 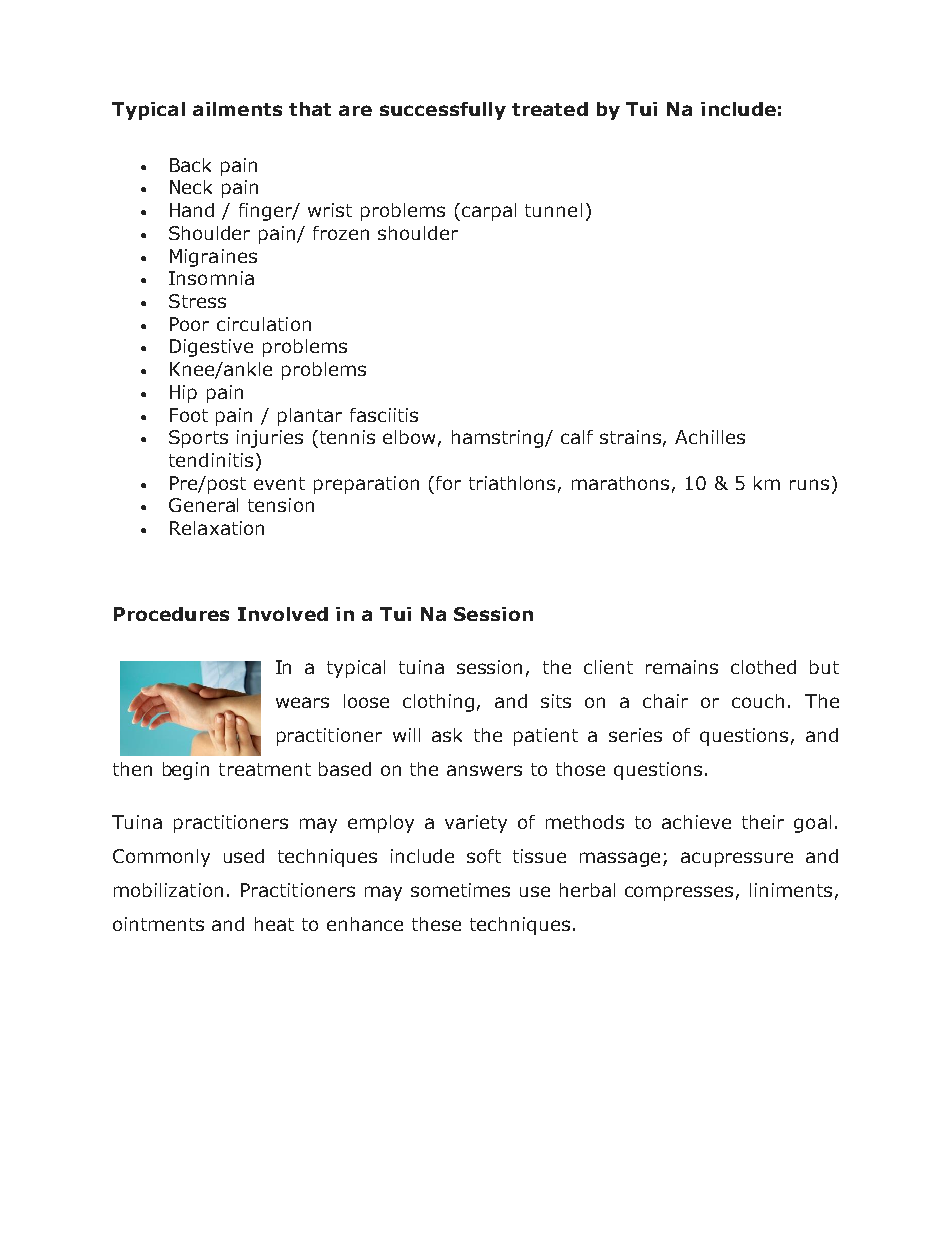 I want to click on successfully, so click(x=443, y=111).
